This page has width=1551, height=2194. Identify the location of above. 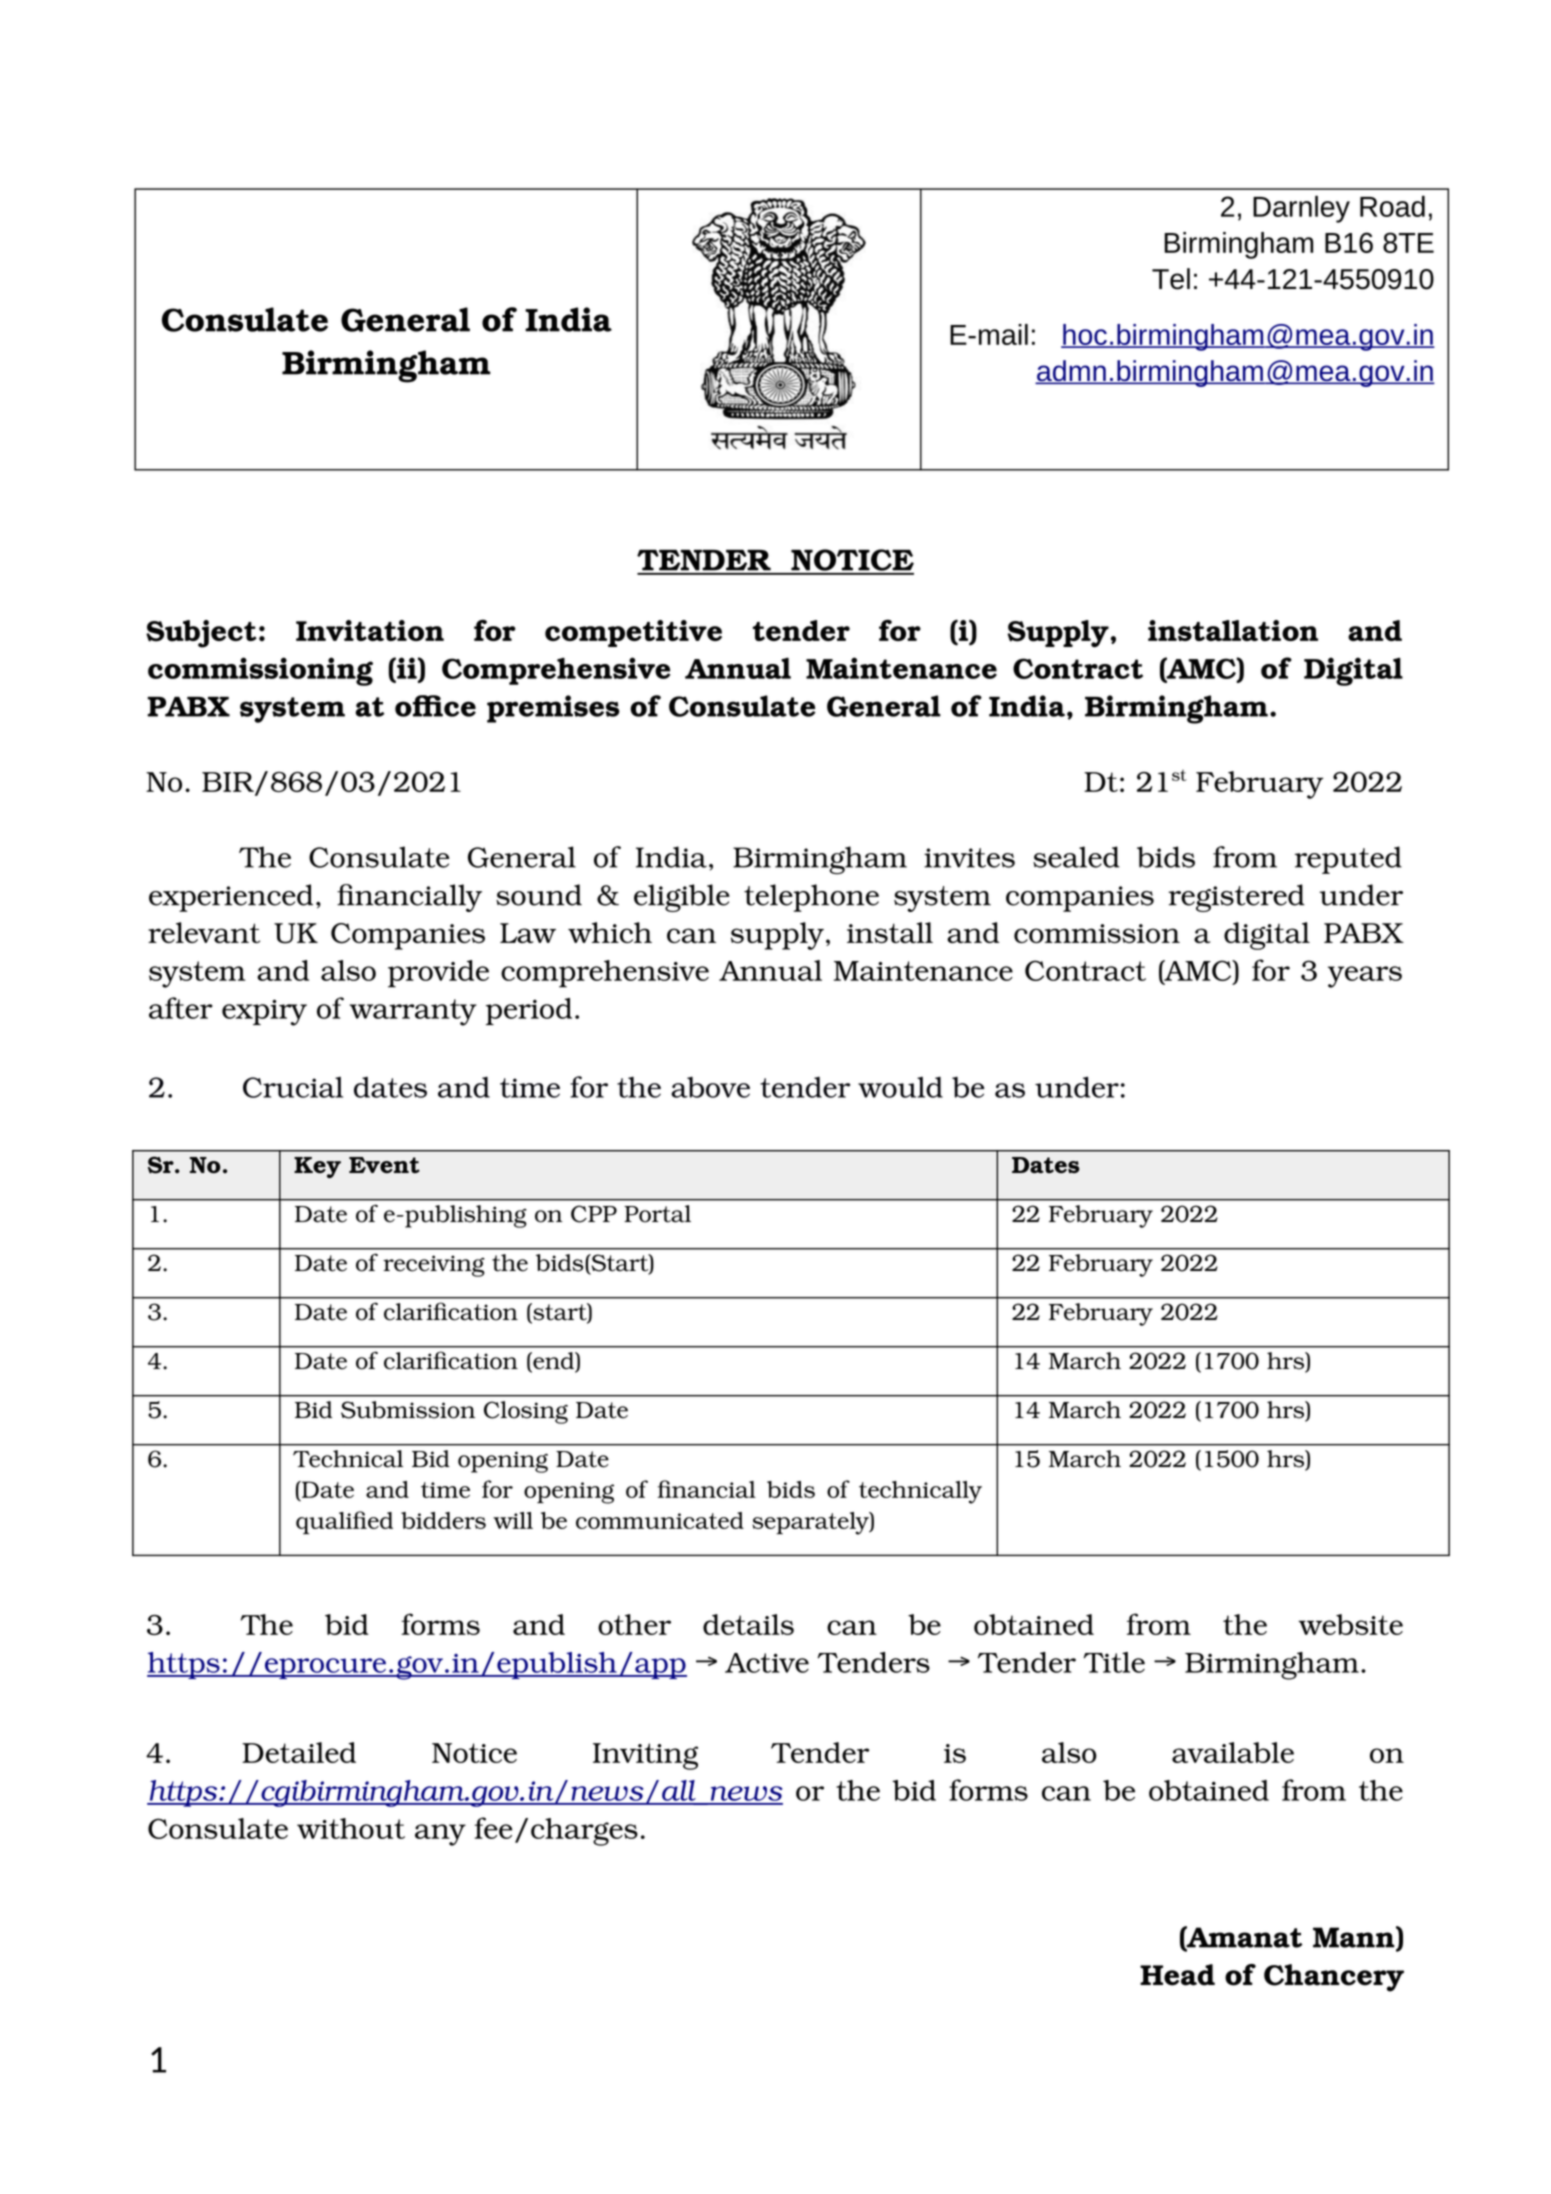
(710, 1087).
